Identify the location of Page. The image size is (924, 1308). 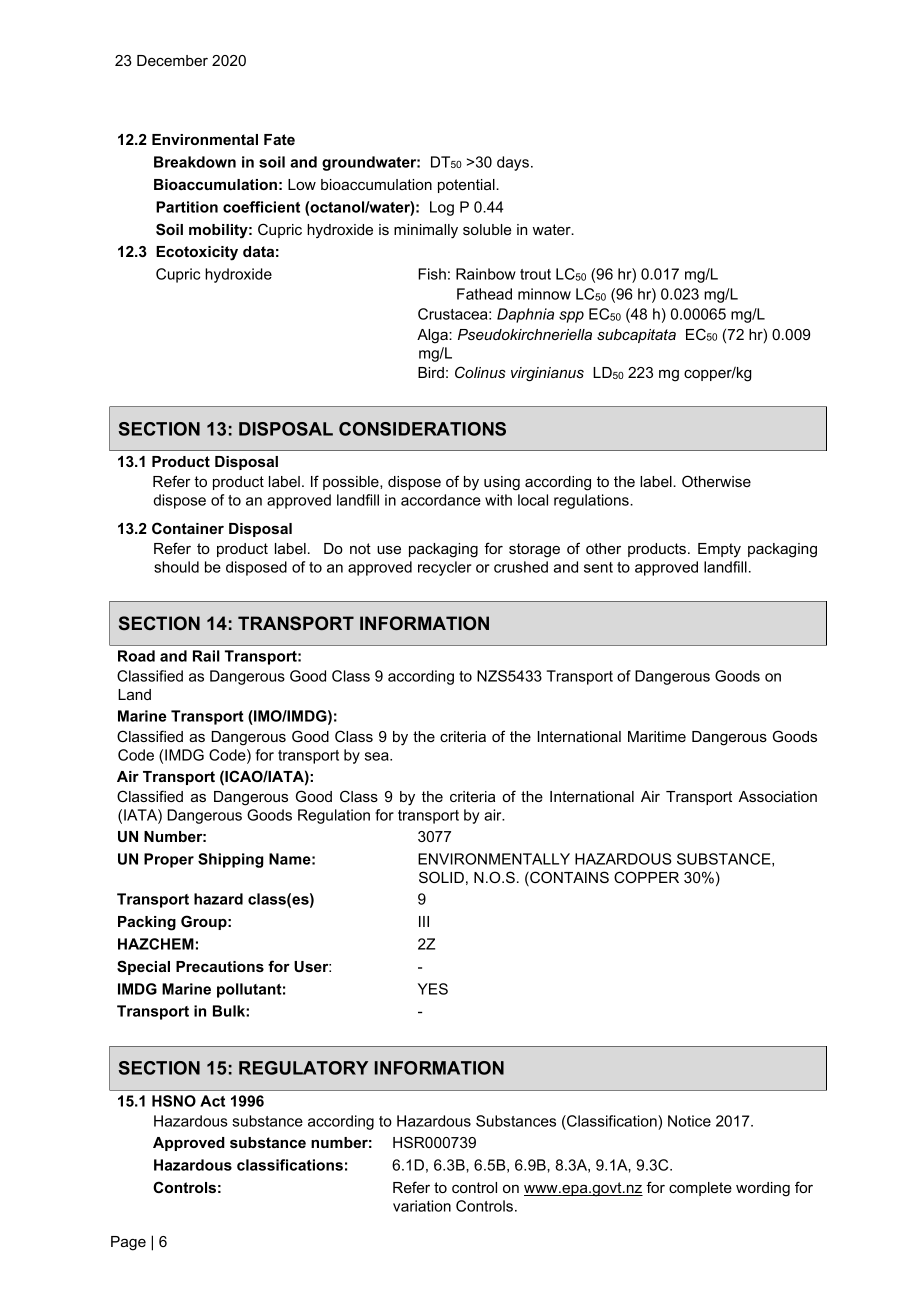
(128, 1243).
